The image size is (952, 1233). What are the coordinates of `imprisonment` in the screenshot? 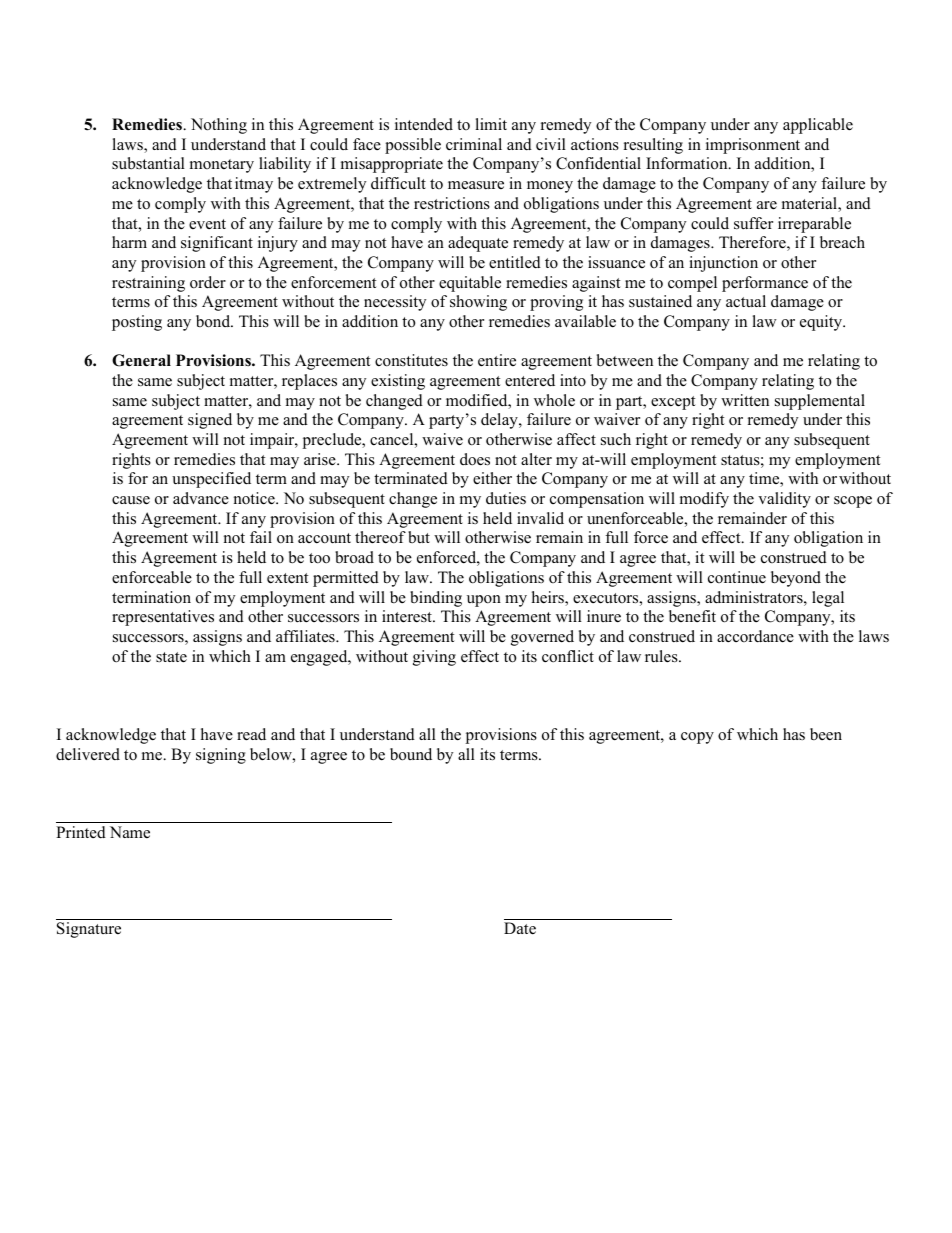 It's located at (753, 146).
